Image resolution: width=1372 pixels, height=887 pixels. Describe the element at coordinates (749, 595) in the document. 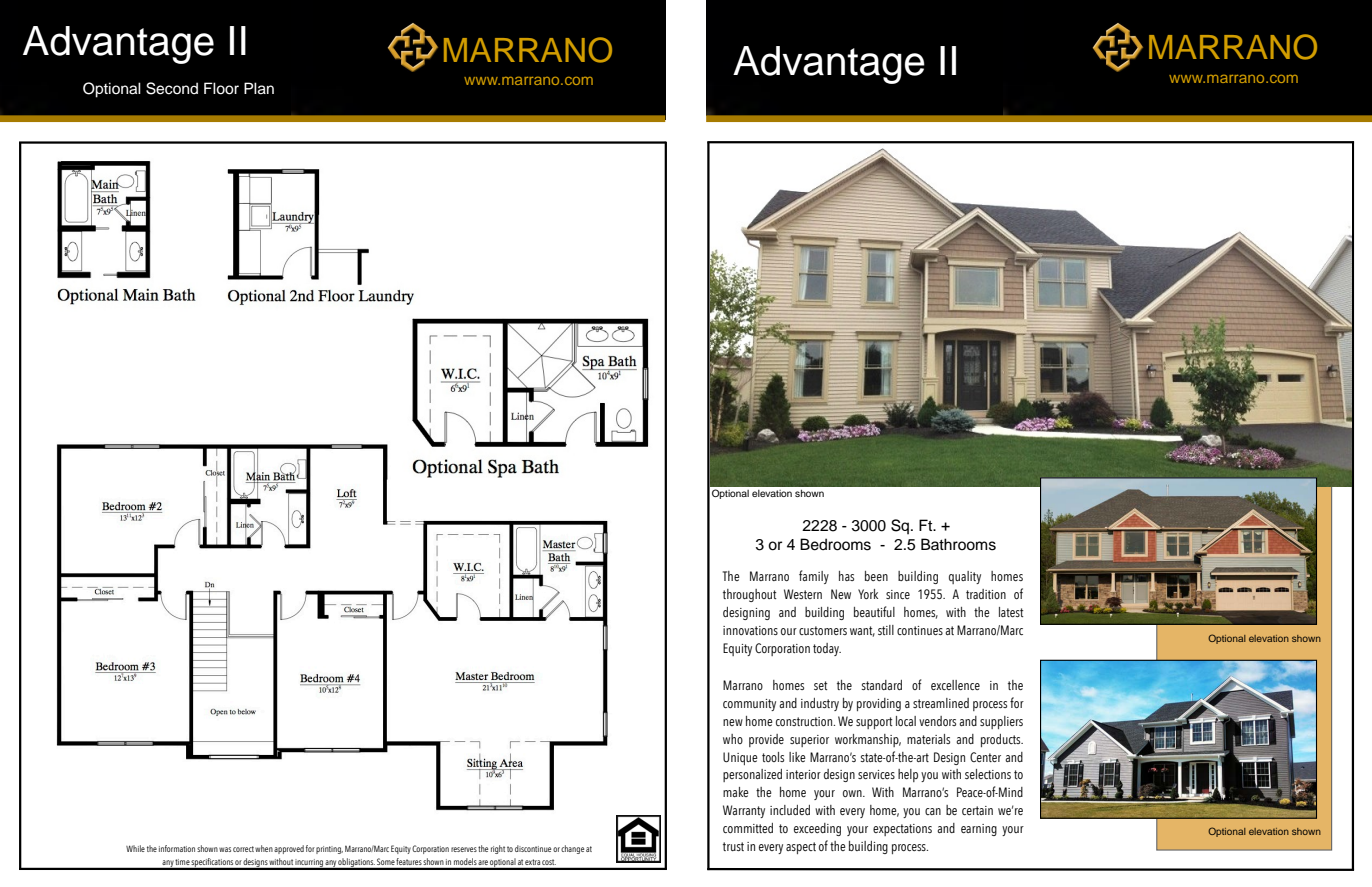

I see `throughout` at that location.
